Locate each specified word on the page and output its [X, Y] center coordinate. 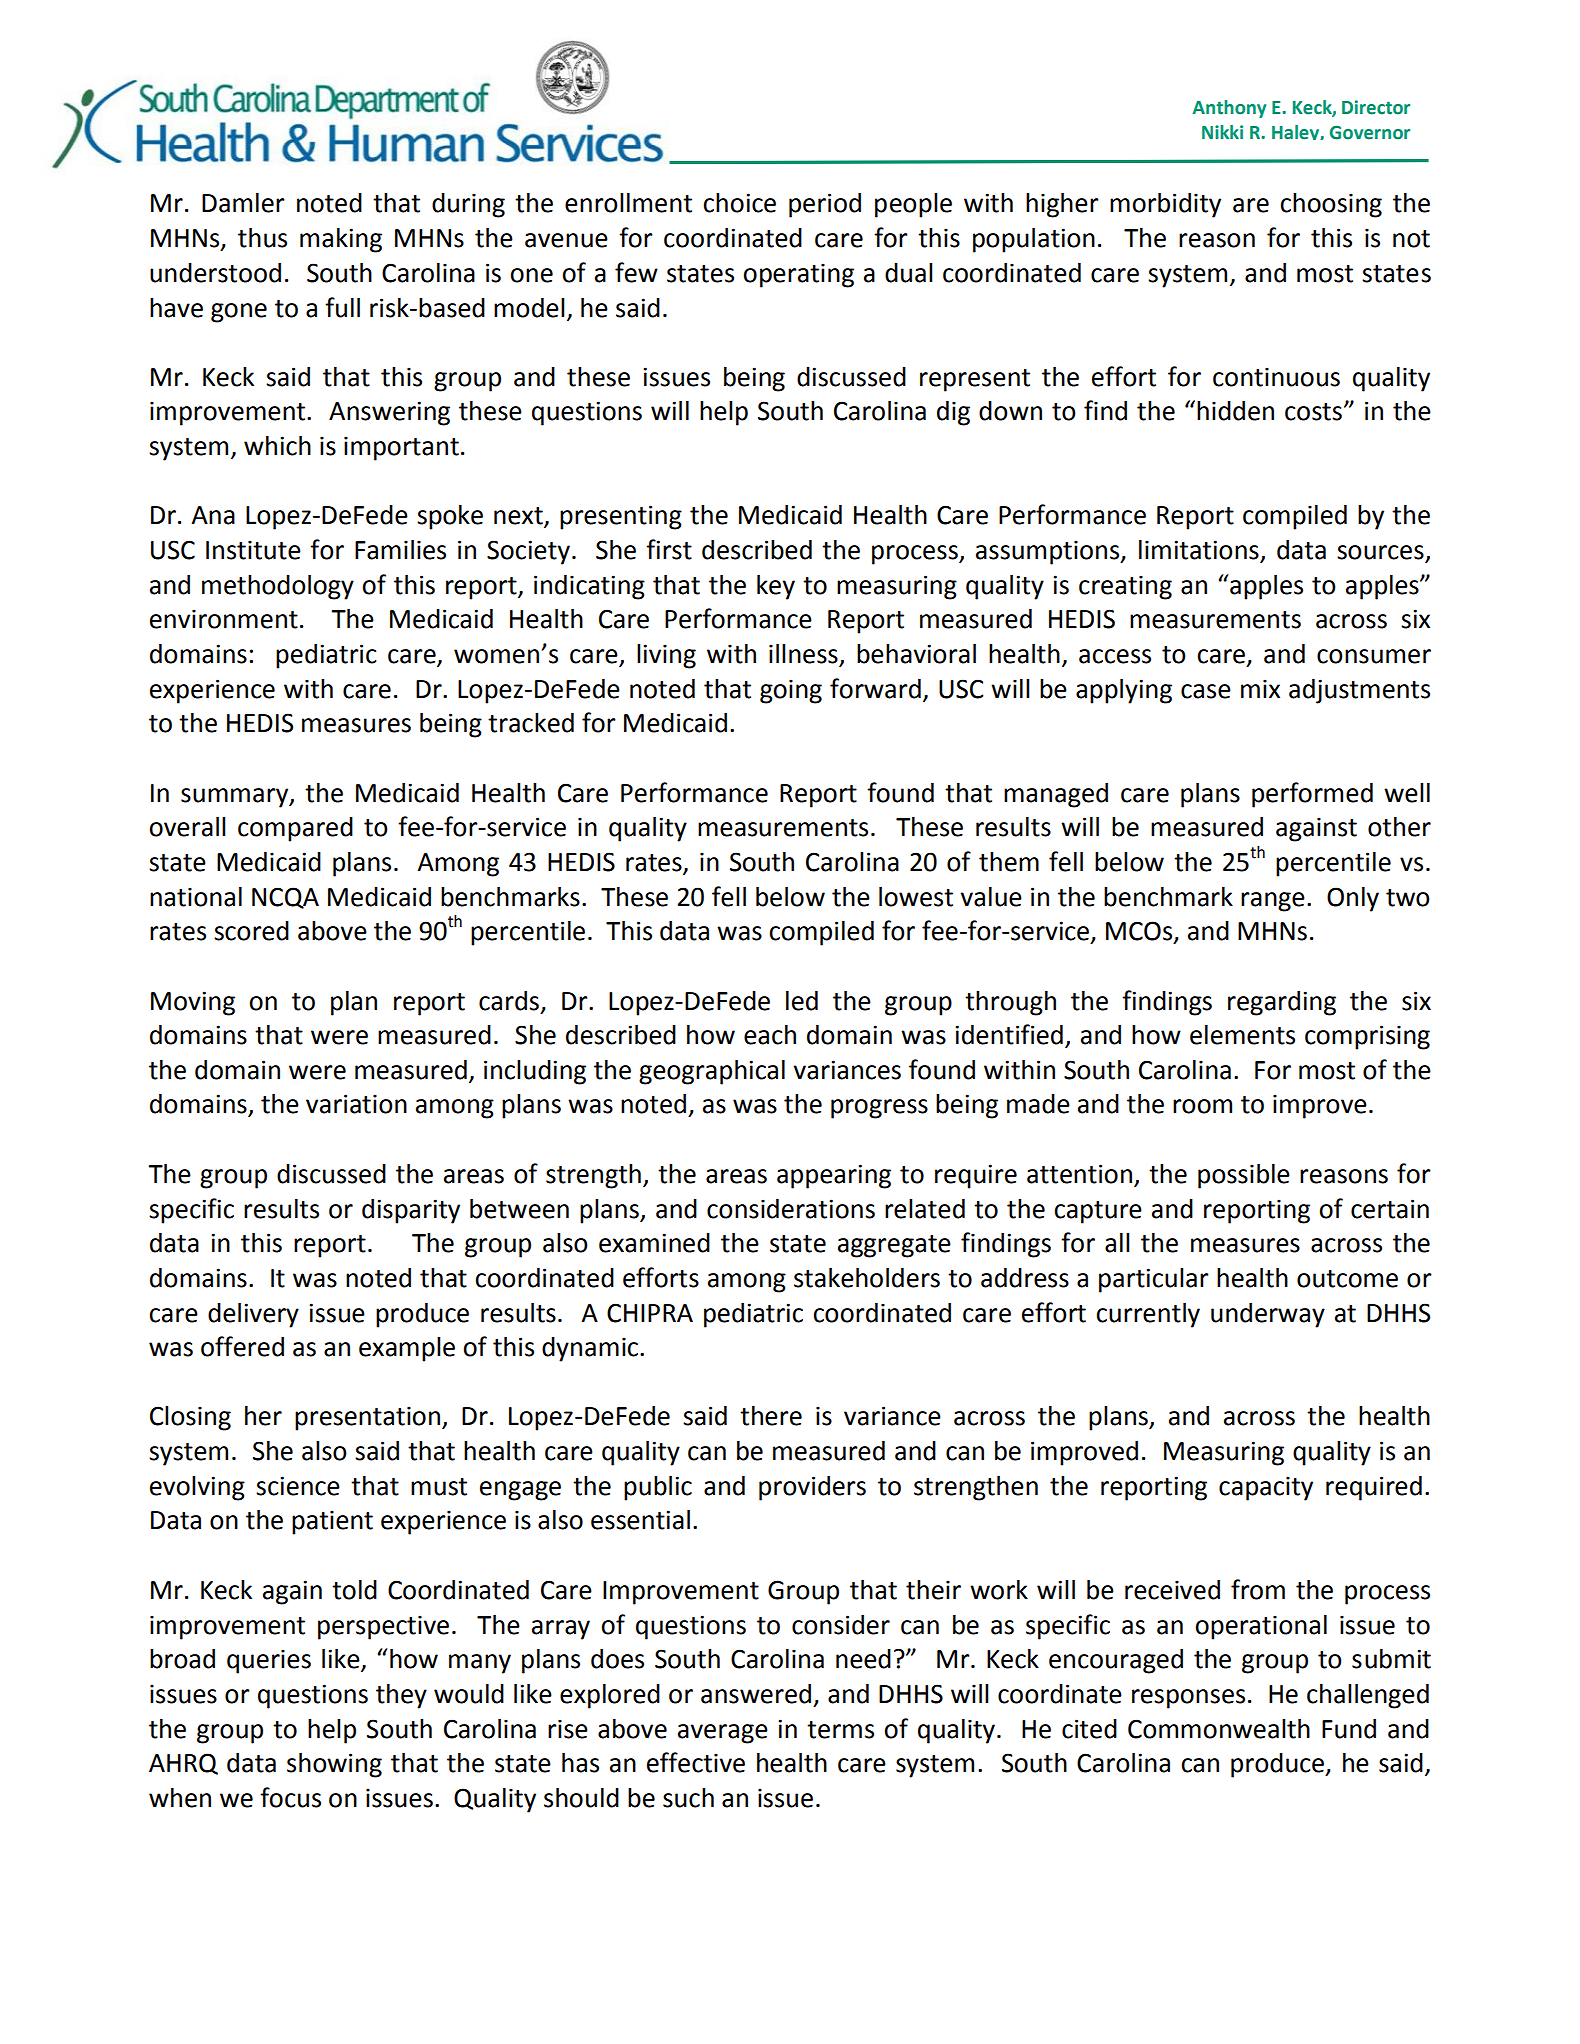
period [825, 205]
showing [334, 1765]
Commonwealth [1219, 1729]
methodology [278, 587]
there [771, 1416]
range [1273, 902]
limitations [1200, 551]
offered [242, 1346]
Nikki [1222, 132]
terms [840, 1730]
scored [251, 931]
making [341, 240]
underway [1268, 1315]
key [776, 587]
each [770, 1035]
